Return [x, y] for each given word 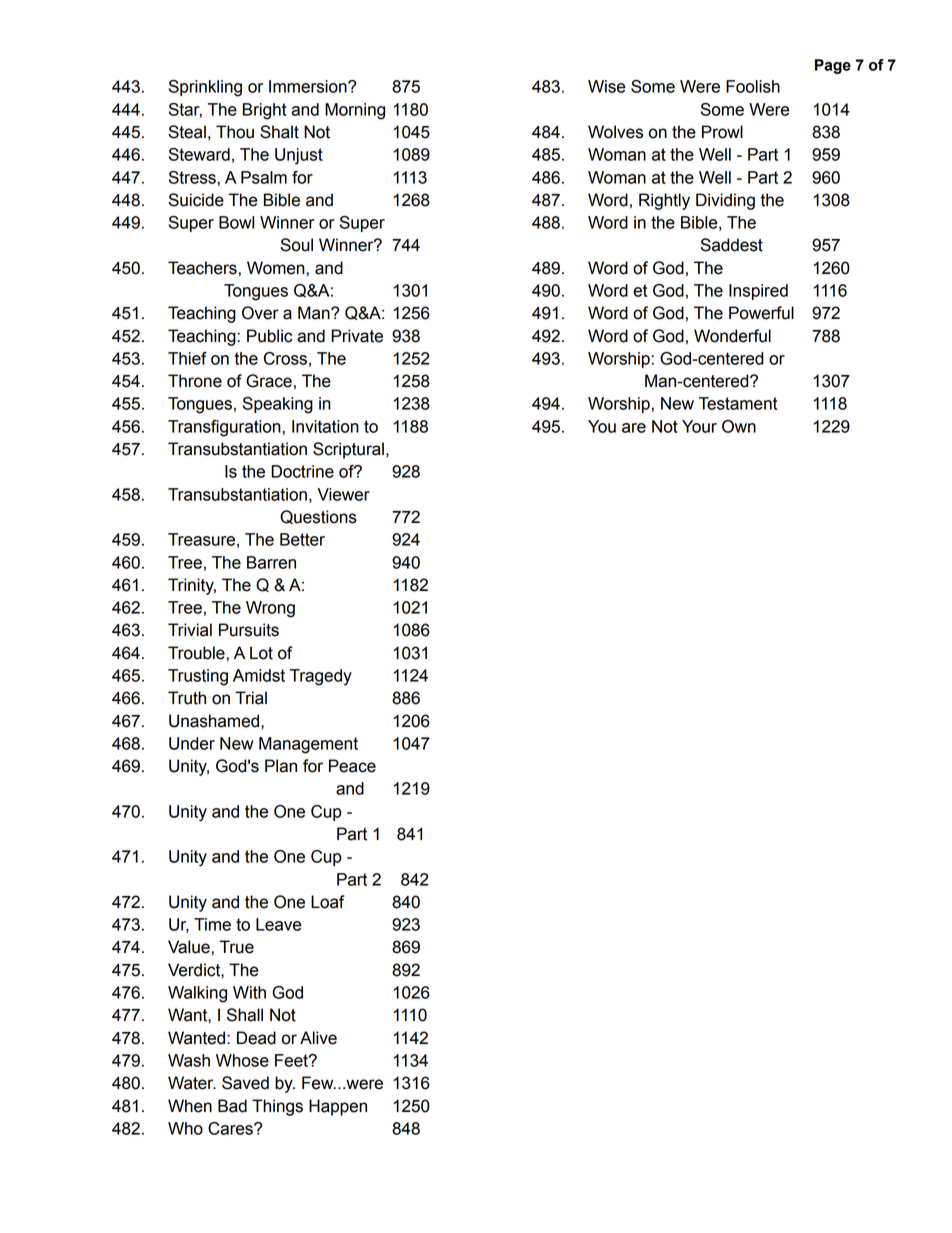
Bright [265, 111]
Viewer [343, 494]
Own [739, 426]
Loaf [328, 902]
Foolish [753, 86]
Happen [338, 1107]
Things [277, 1107]
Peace [352, 766]
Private [357, 336]
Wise [607, 86]
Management [308, 745]
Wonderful [732, 336]
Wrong [270, 609]
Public [269, 336]
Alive [318, 1038]
